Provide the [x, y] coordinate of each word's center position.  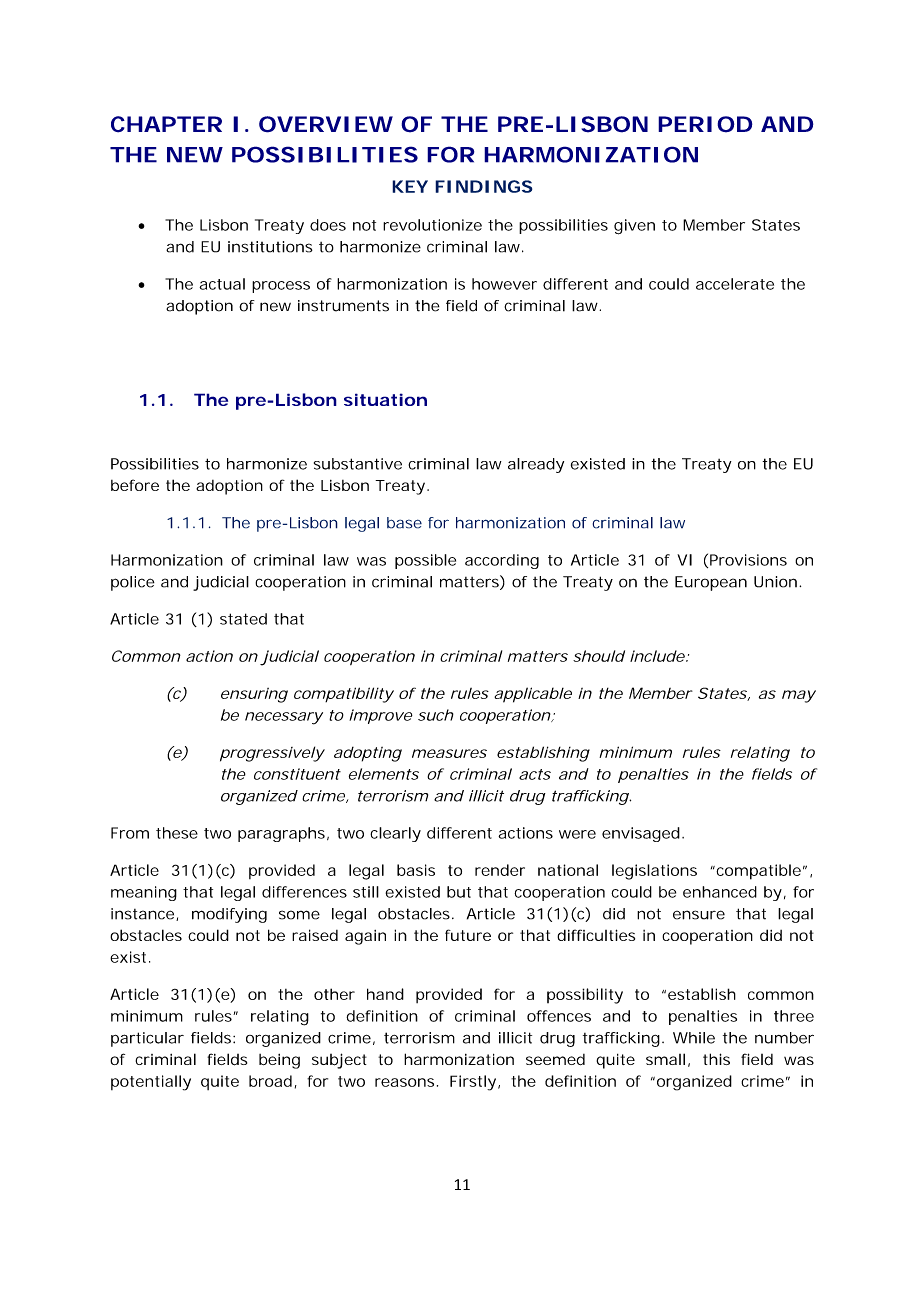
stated [243, 619]
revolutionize [432, 225]
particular [147, 1039]
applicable [533, 695]
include [657, 656]
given [634, 227]
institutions [270, 247]
